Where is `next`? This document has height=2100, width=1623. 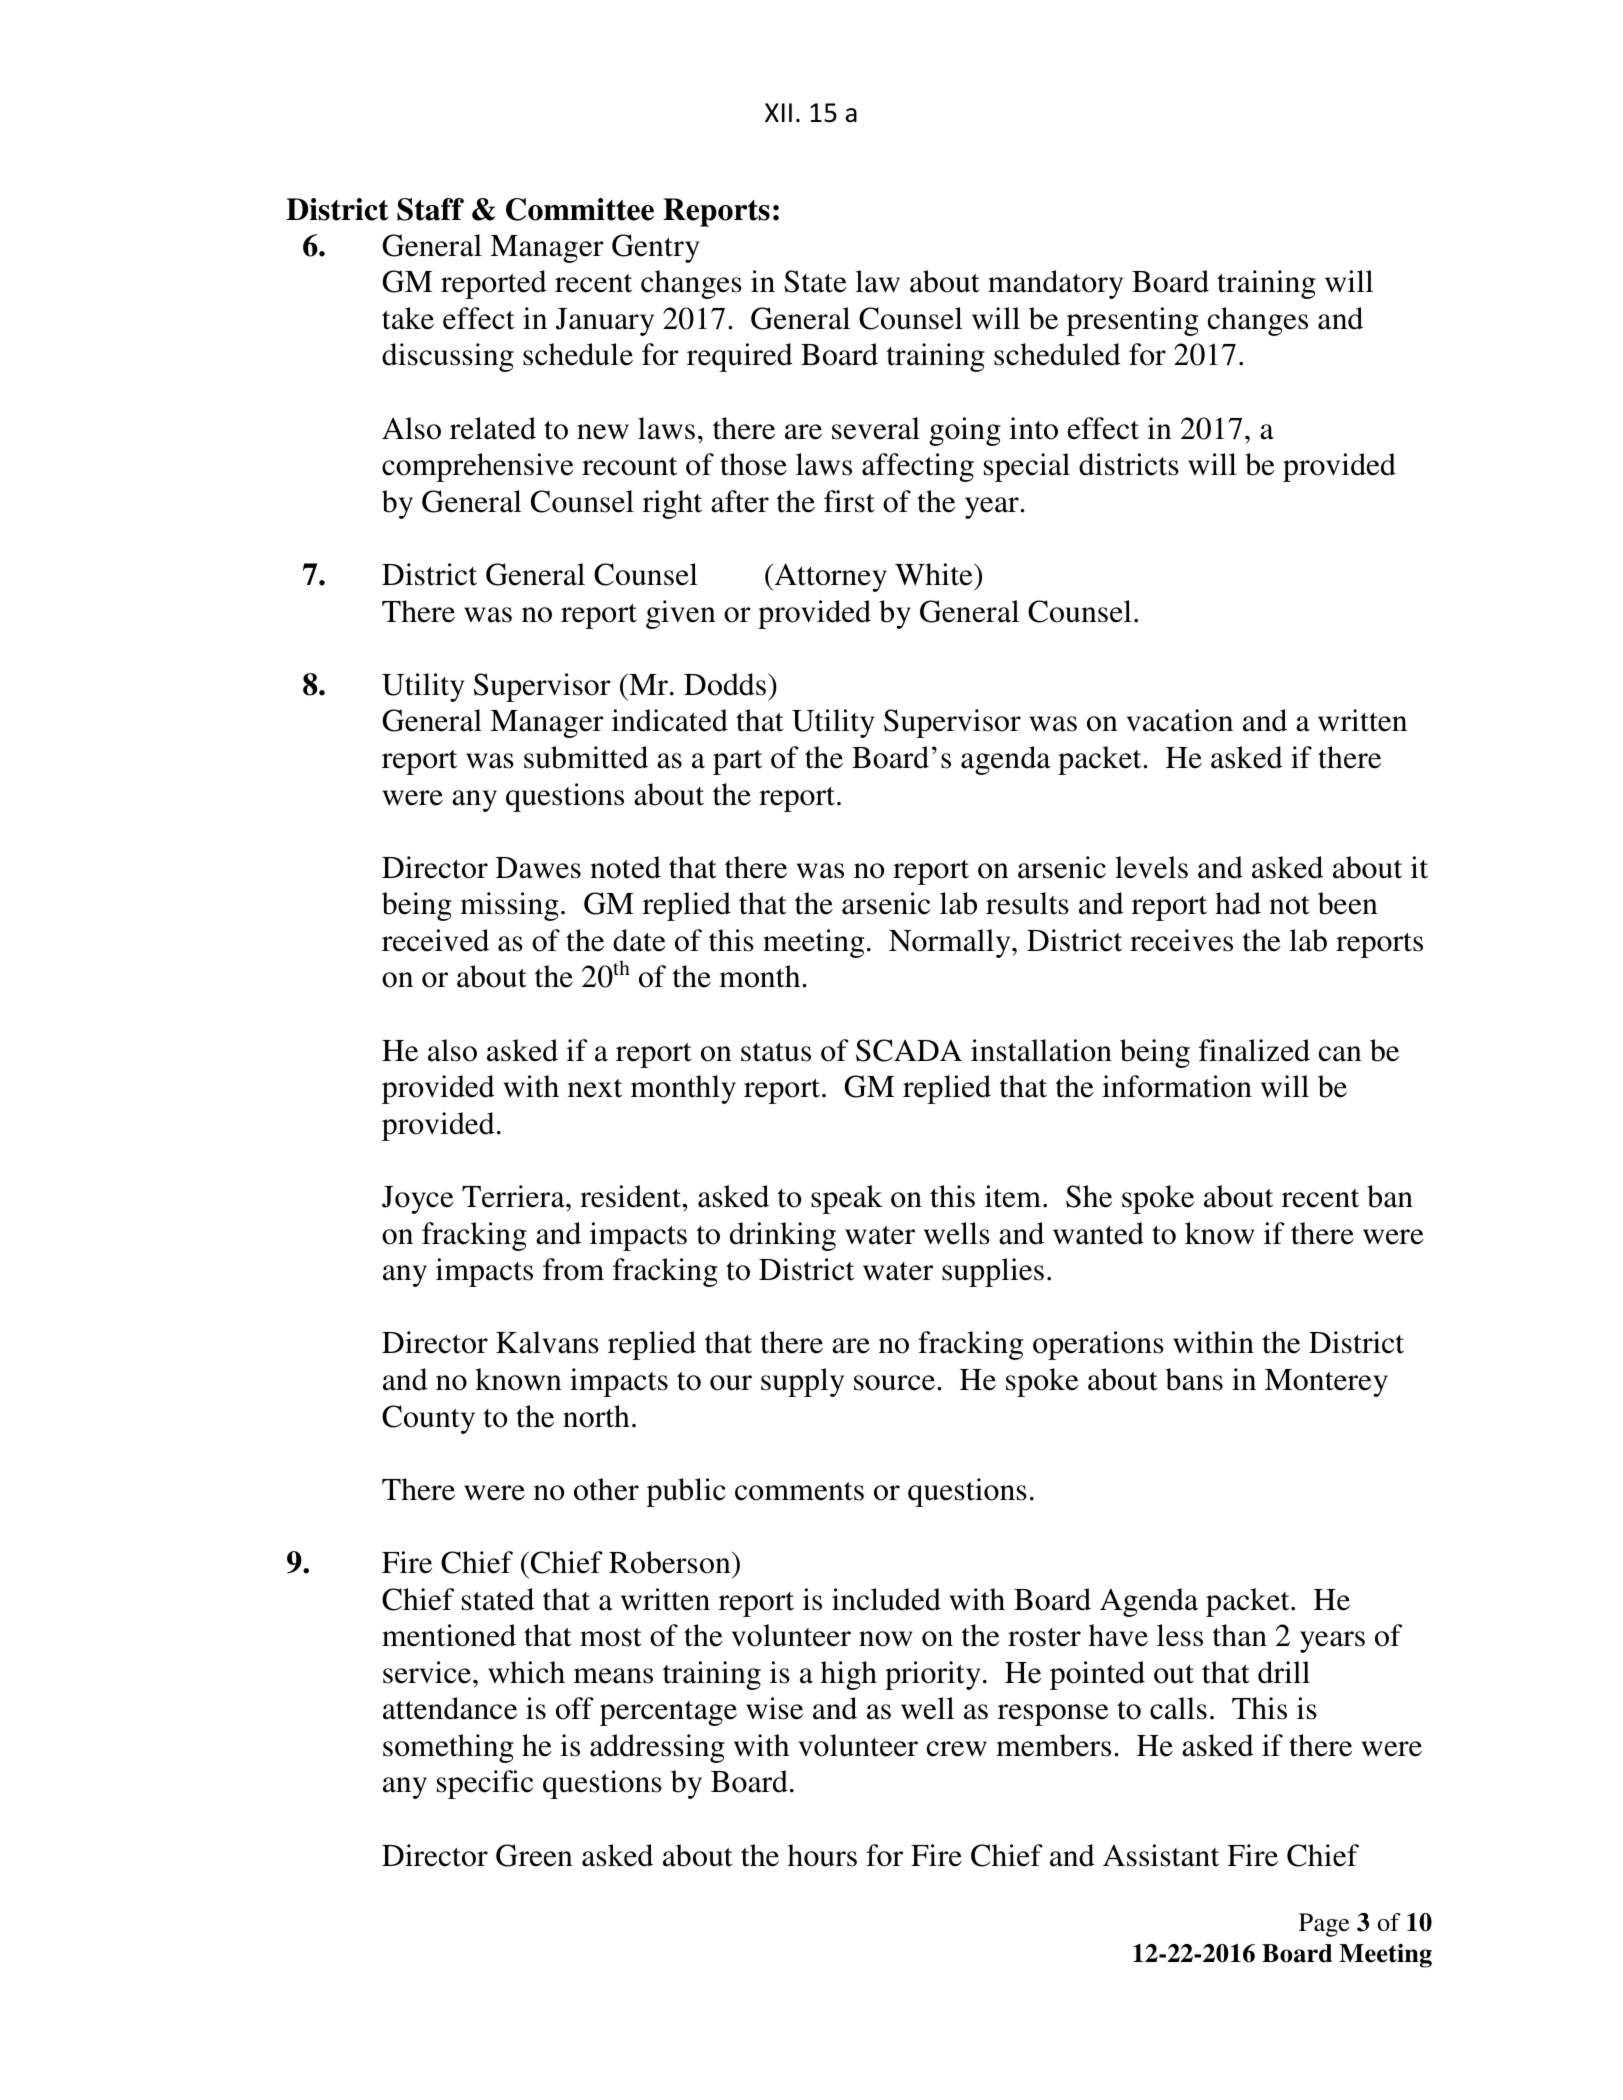 next is located at coordinates (595, 1088).
